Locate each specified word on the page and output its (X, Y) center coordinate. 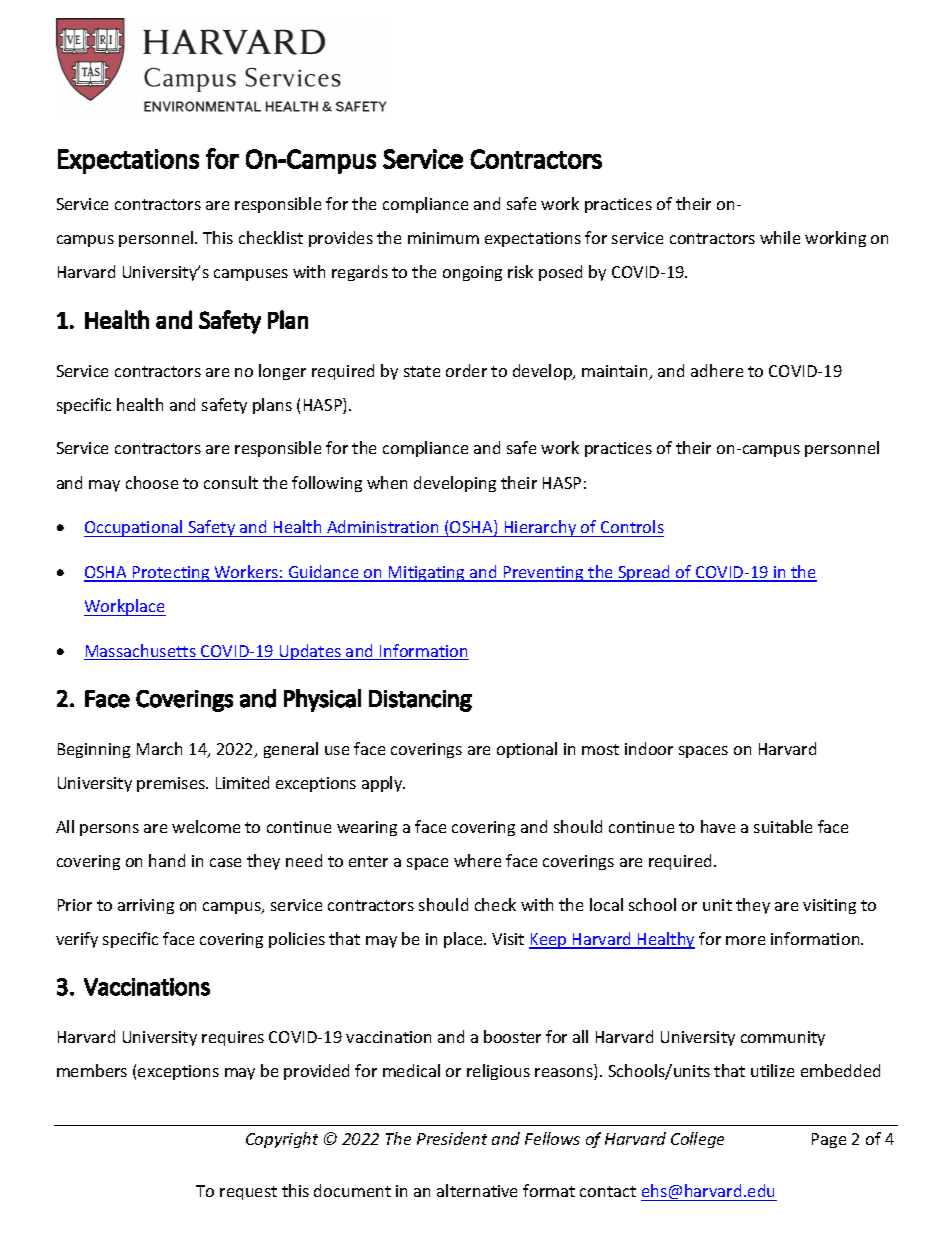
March (159, 748)
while (780, 237)
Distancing (420, 701)
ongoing (472, 273)
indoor (649, 748)
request (248, 1193)
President (452, 1138)
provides (341, 239)
